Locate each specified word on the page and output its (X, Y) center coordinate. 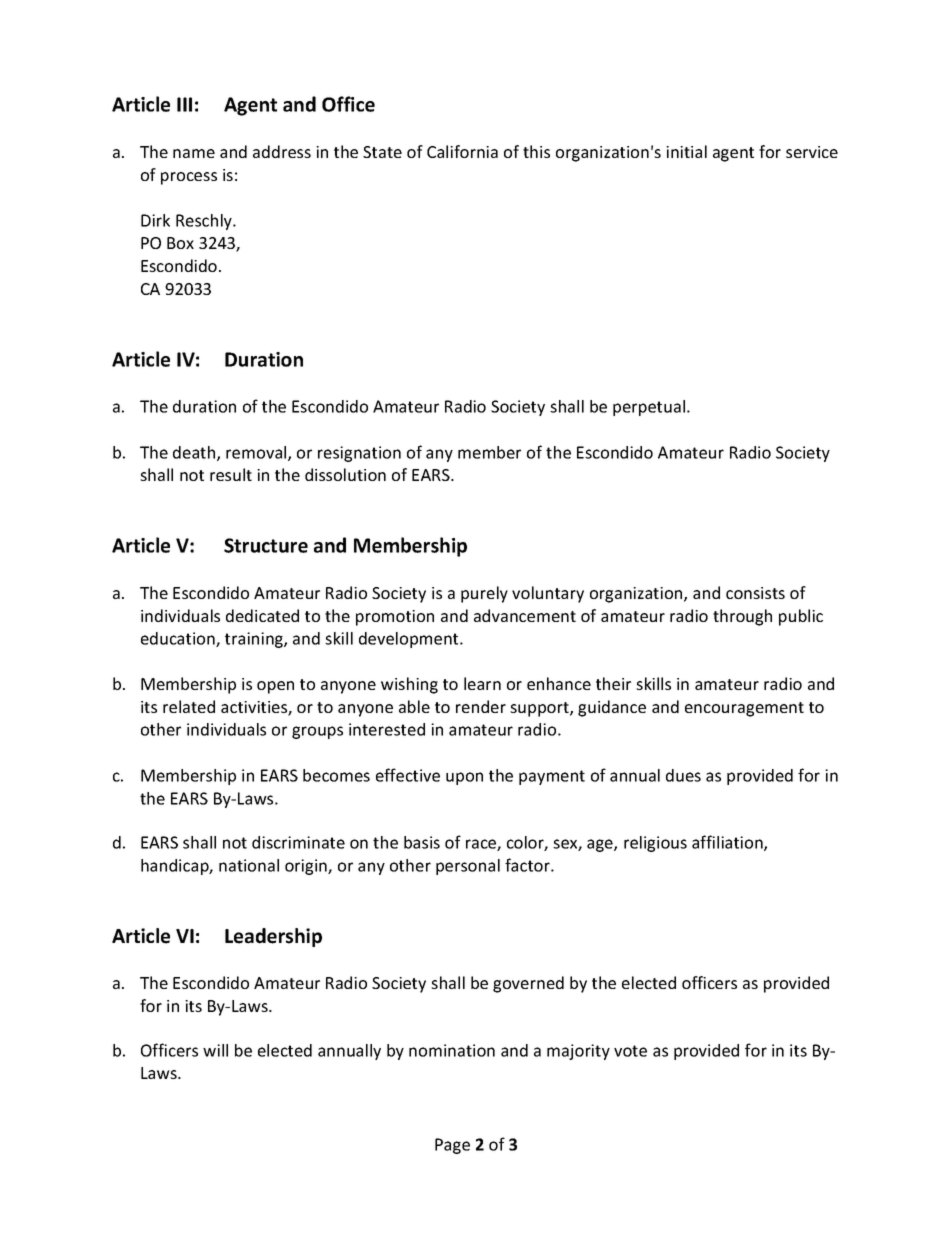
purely (484, 594)
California (462, 151)
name (194, 153)
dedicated (262, 615)
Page (452, 1146)
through (742, 617)
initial (686, 151)
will (215, 1050)
